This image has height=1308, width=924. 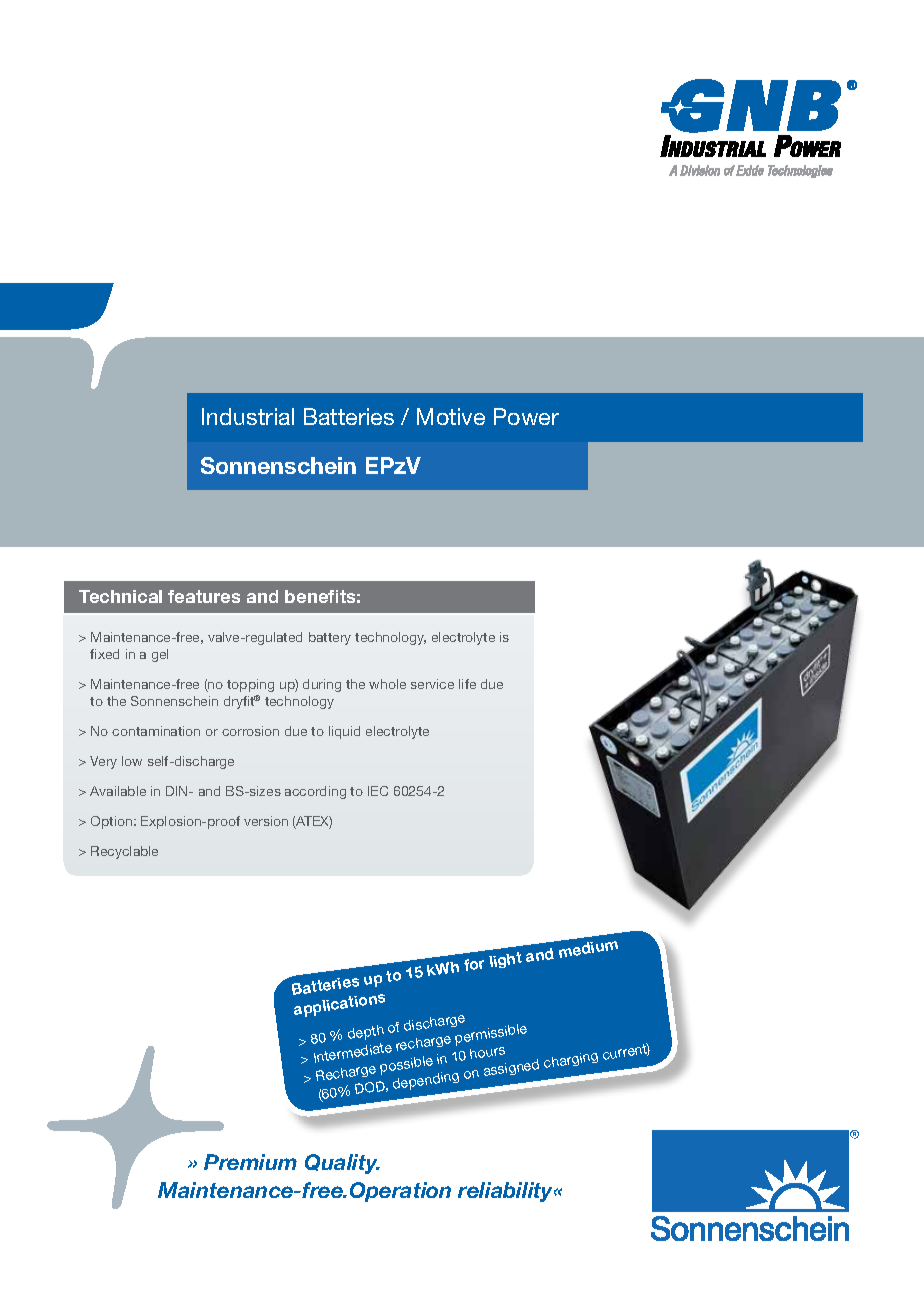 I want to click on version, so click(x=266, y=821).
